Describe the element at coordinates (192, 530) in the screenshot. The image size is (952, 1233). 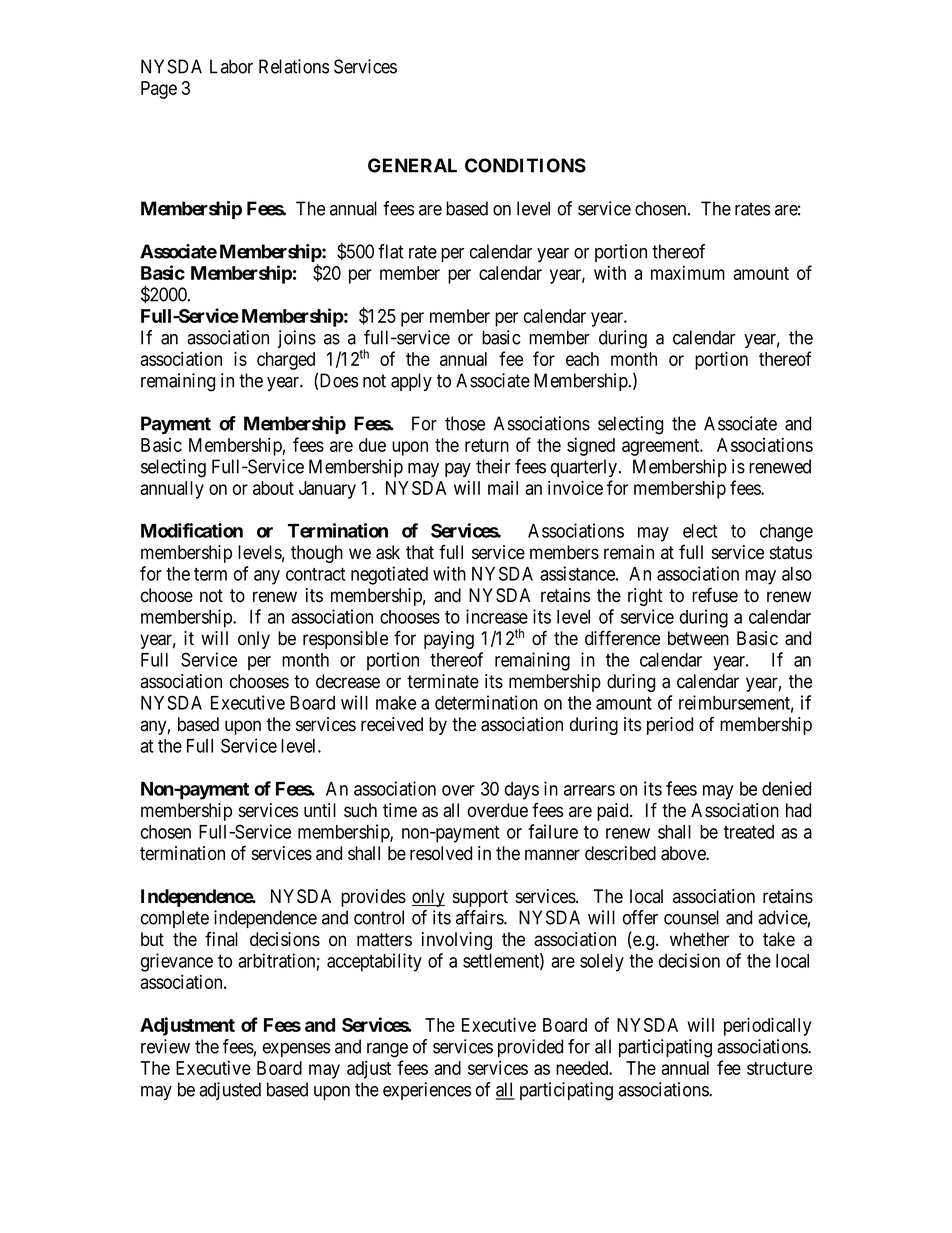
I see `Modification` at that location.
